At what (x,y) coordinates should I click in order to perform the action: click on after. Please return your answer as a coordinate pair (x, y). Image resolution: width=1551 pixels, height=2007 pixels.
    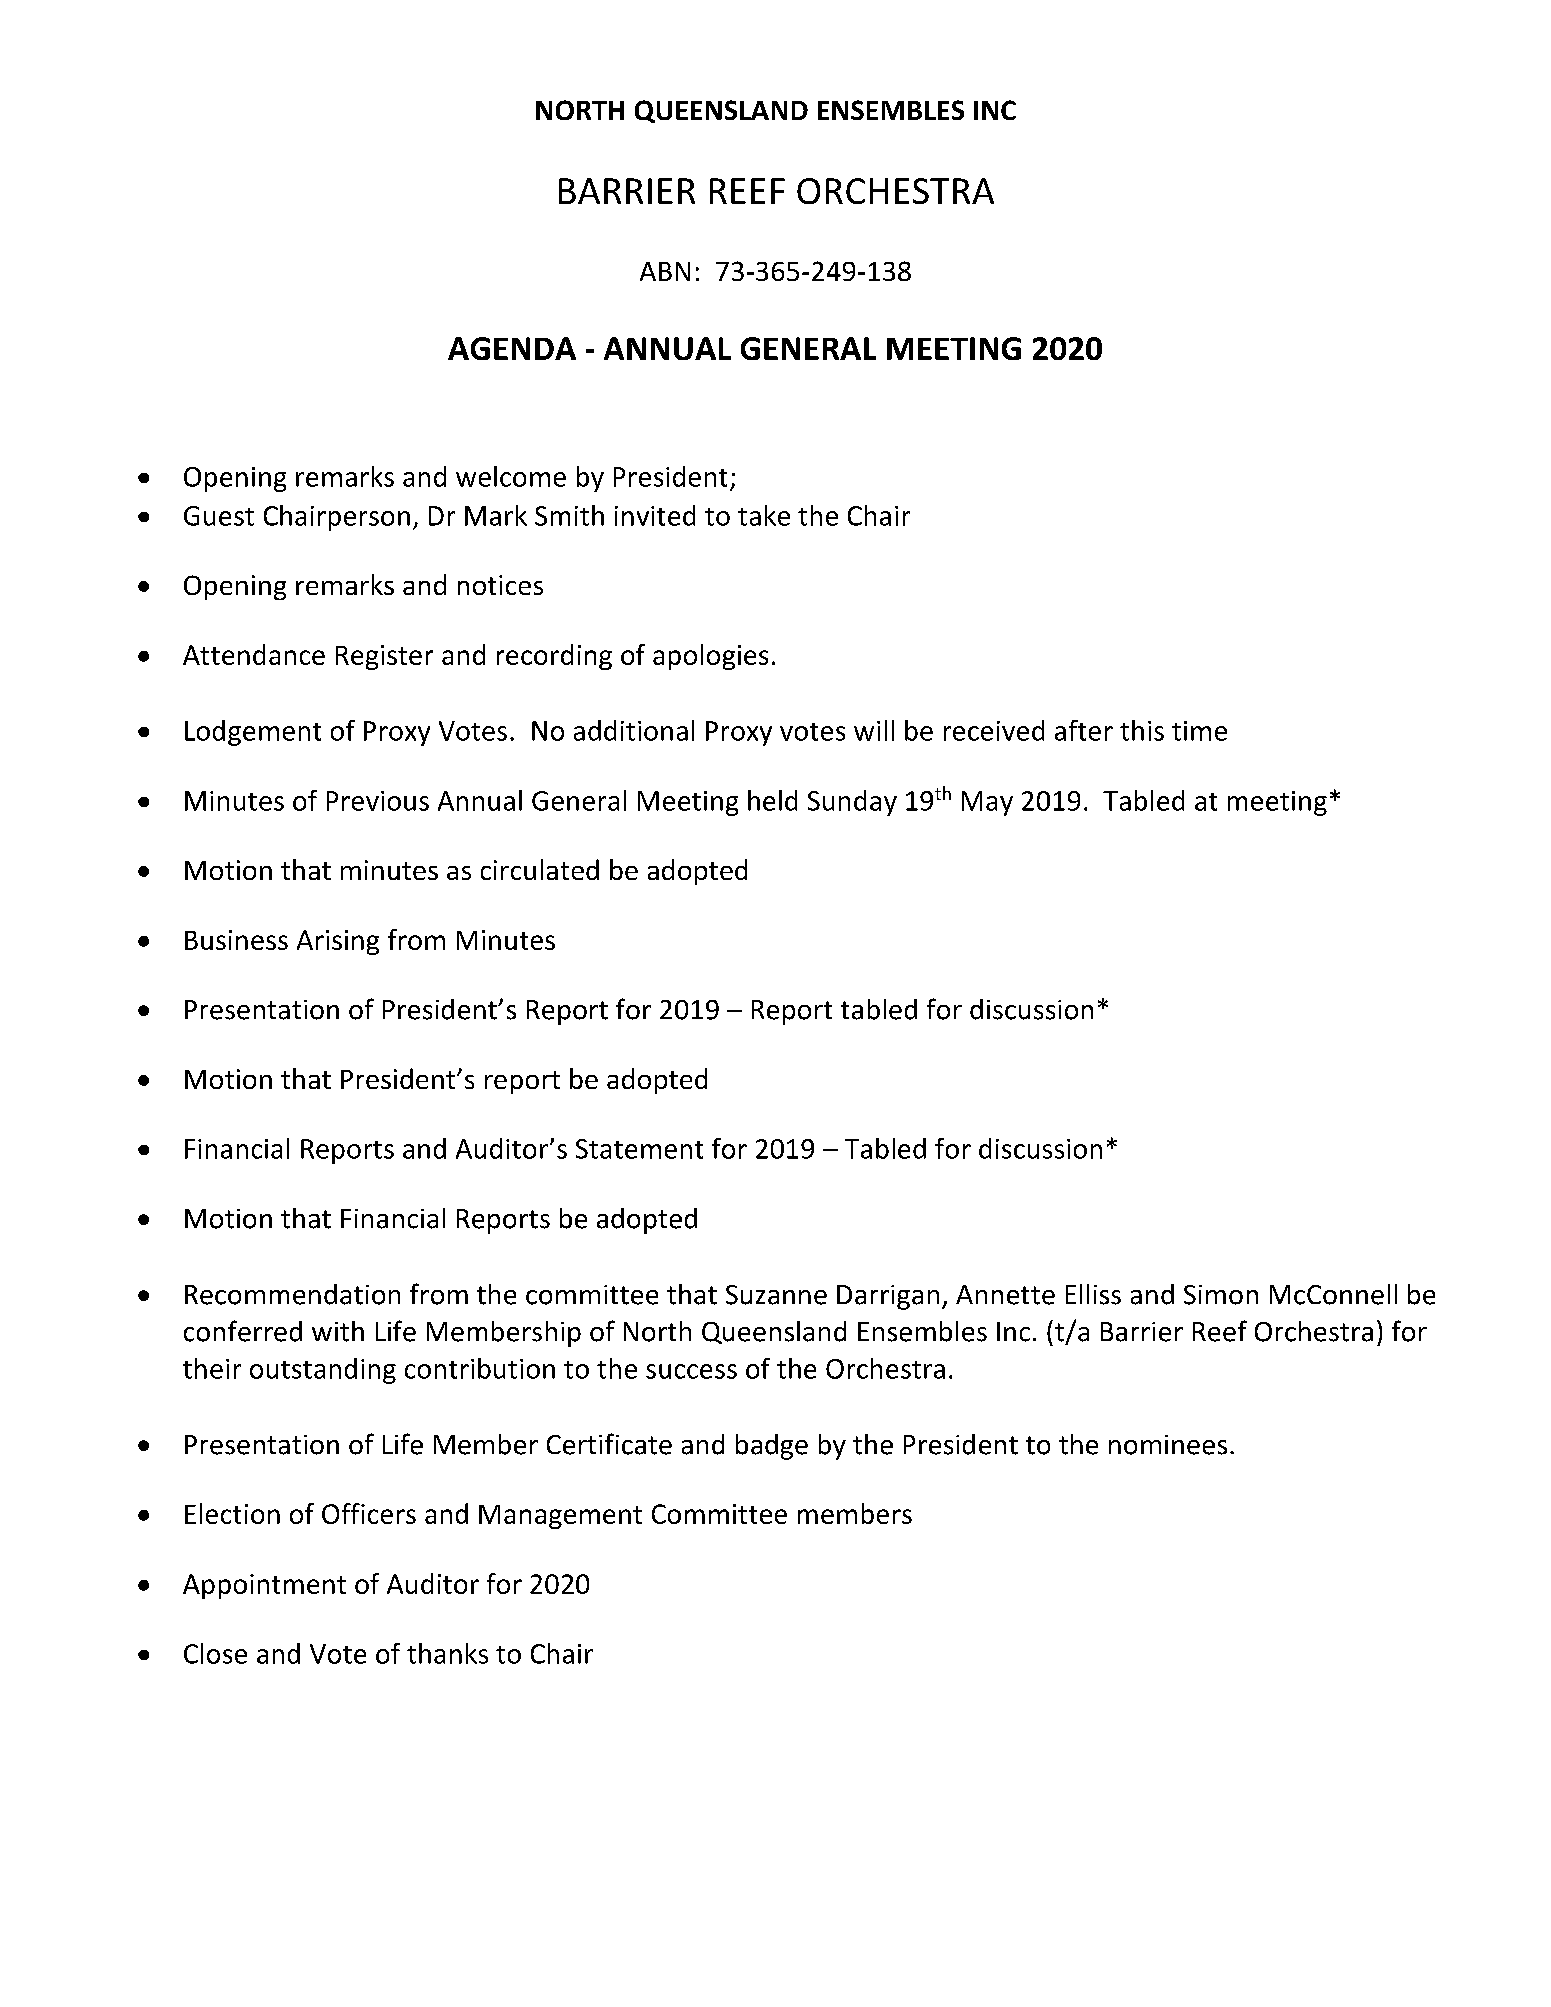
    Looking at the image, I should click on (1084, 730).
